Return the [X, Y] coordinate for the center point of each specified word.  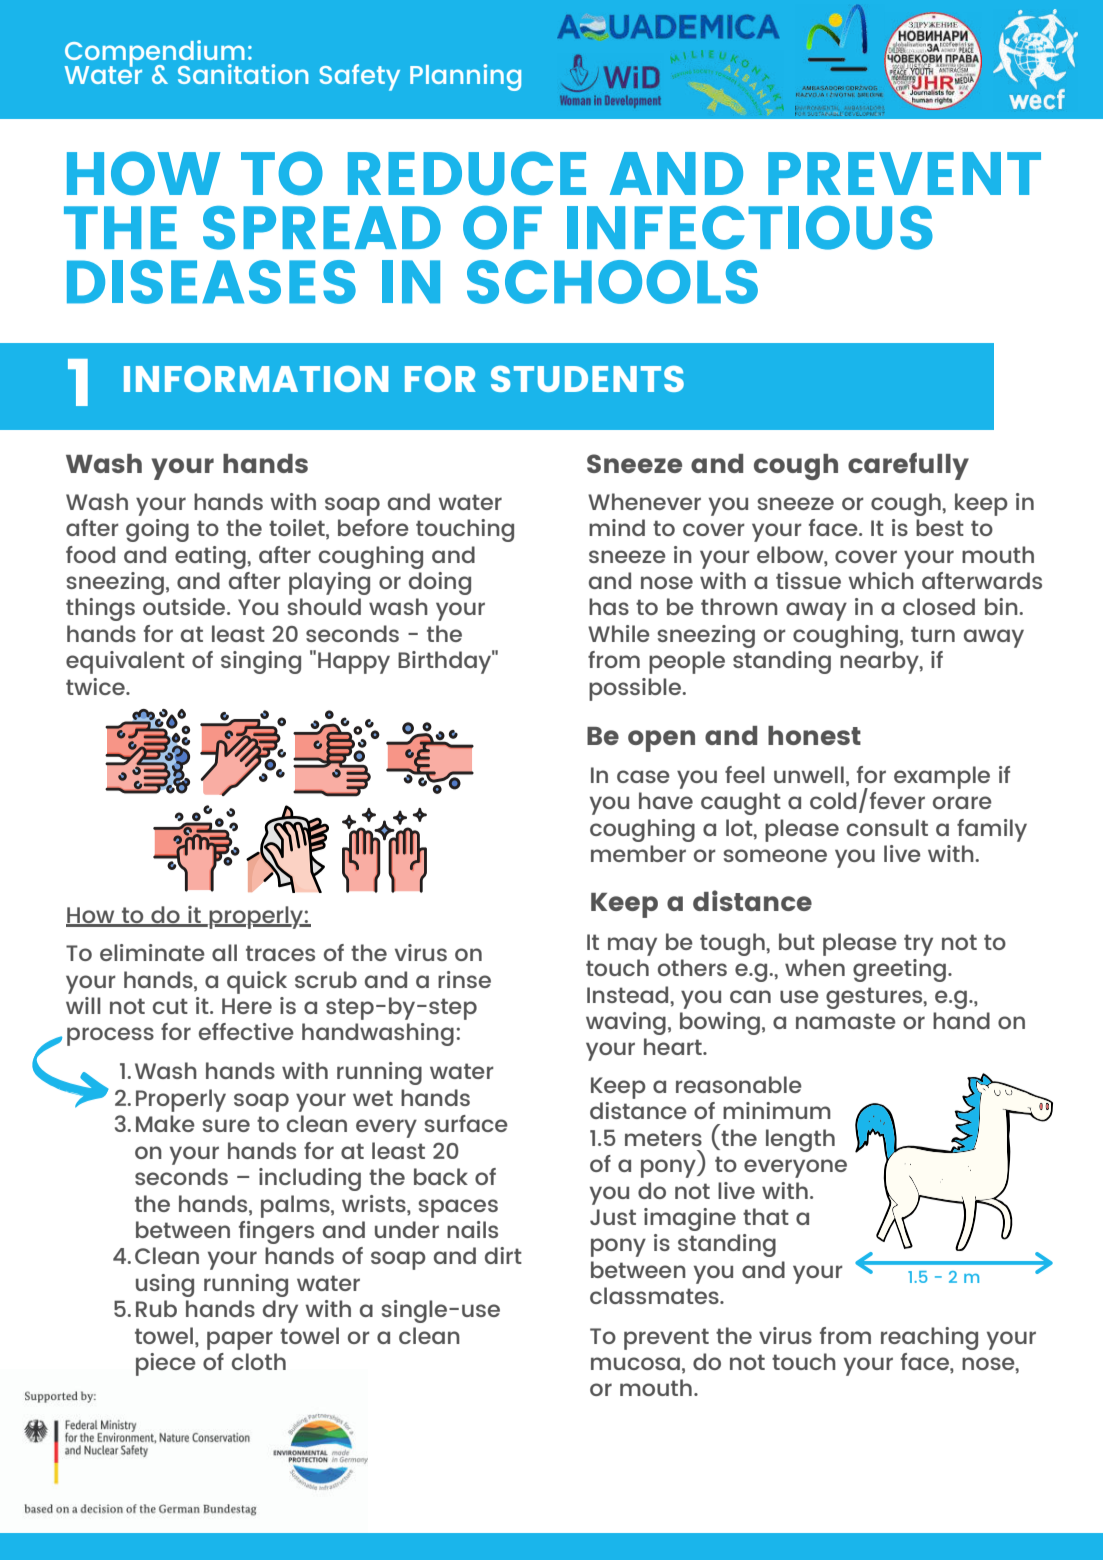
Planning [465, 77]
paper [240, 1340]
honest [814, 735]
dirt [503, 1255]
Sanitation [243, 74]
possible [636, 689]
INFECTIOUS [750, 228]
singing [261, 662]
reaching [929, 1338]
